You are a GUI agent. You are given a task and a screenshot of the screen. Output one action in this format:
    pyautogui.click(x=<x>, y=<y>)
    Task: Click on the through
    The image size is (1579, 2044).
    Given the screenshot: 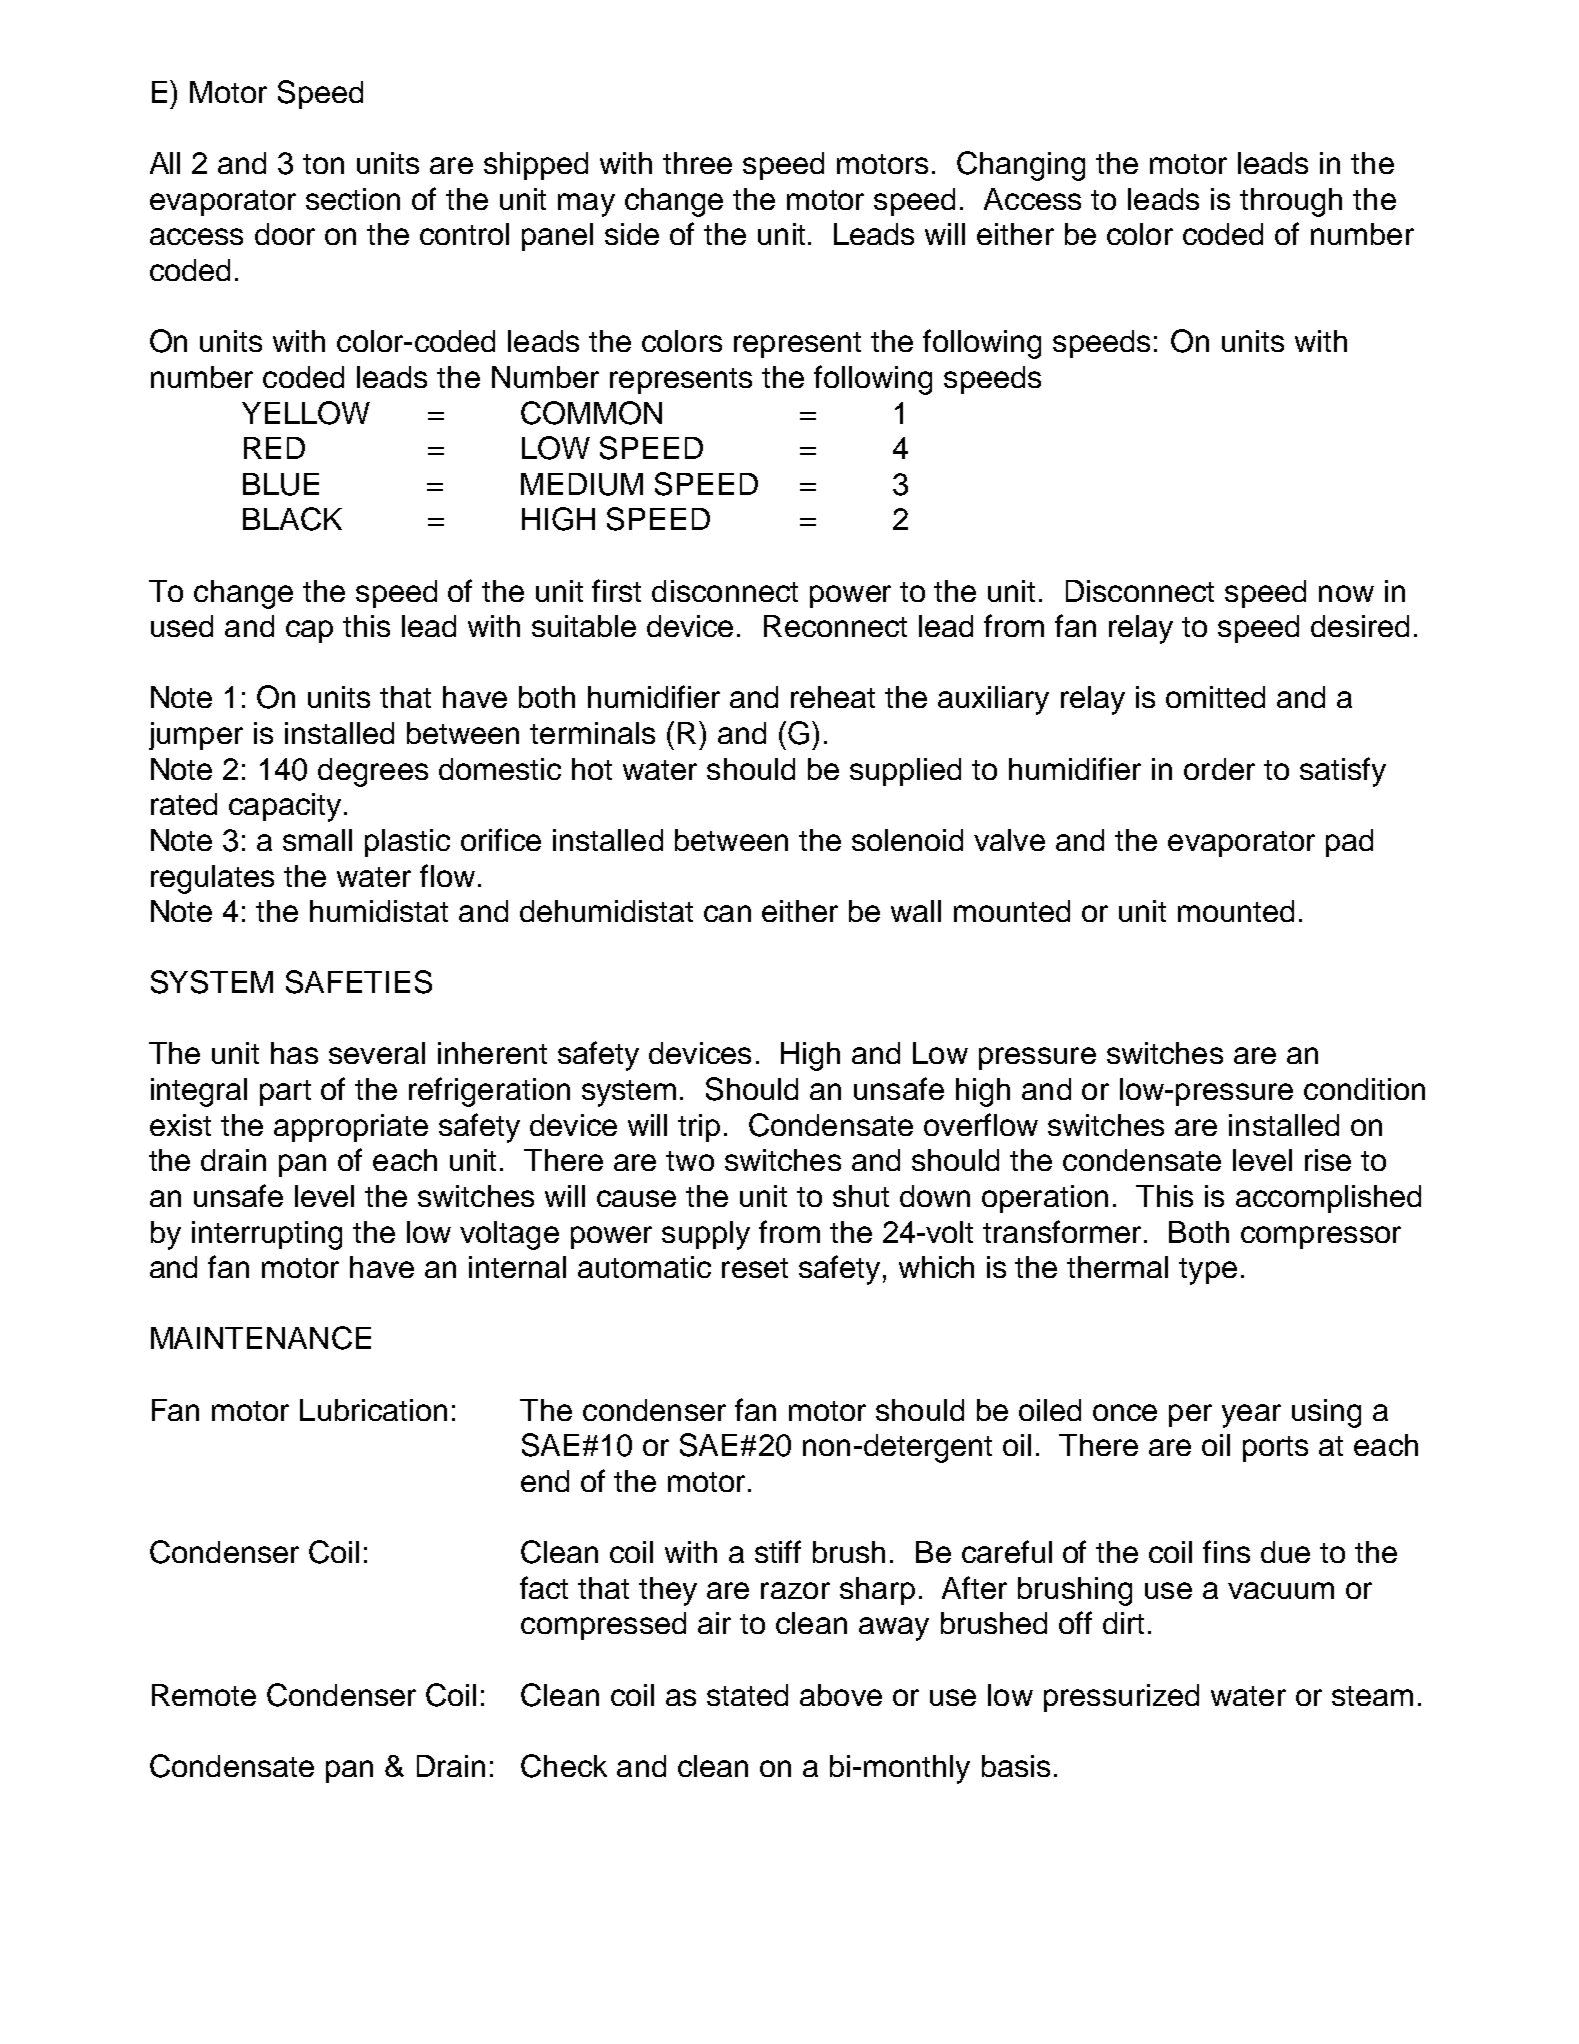 What is the action you would take?
    pyautogui.click(x=1291, y=202)
